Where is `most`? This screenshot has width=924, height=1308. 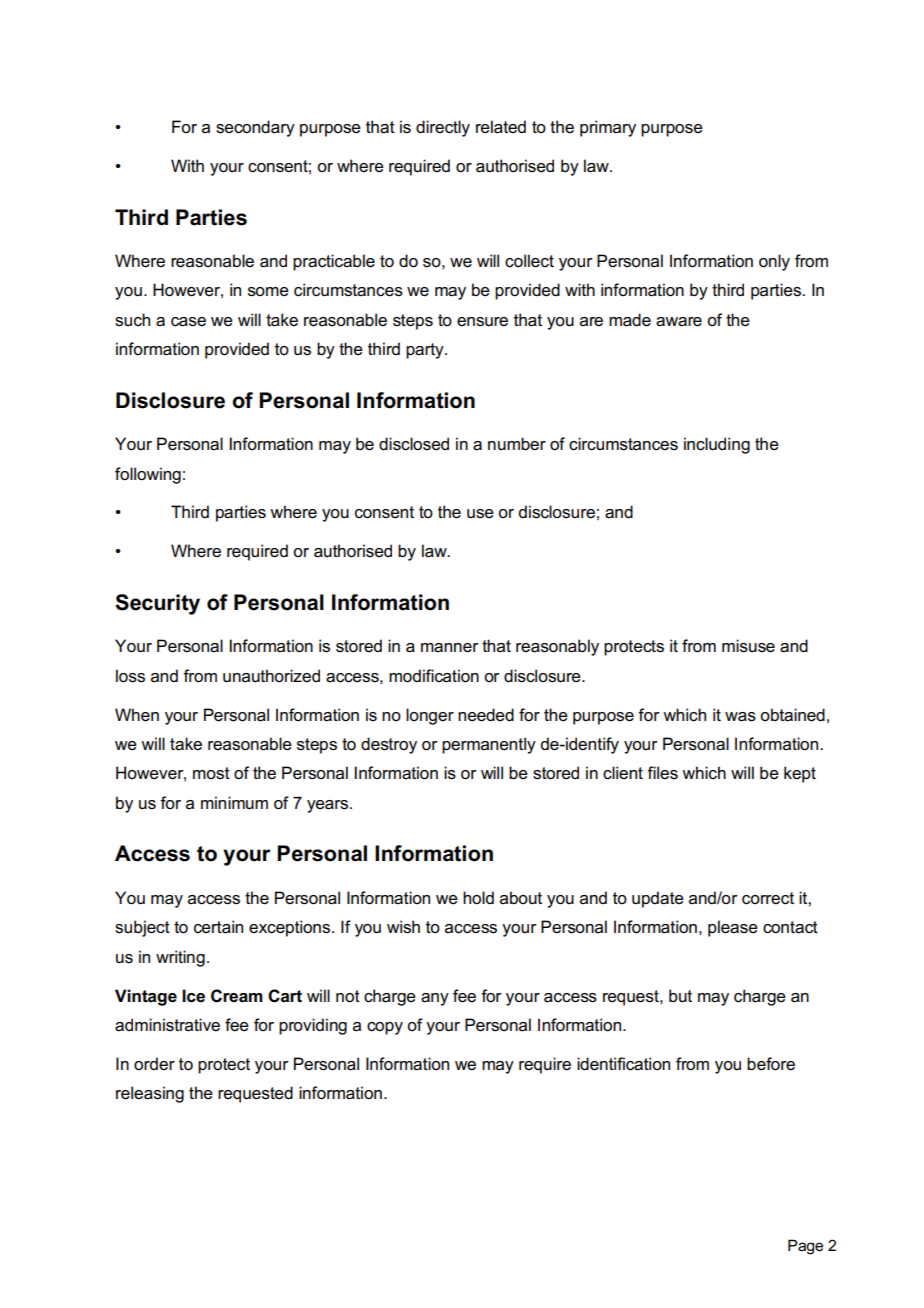 most is located at coordinates (211, 773).
